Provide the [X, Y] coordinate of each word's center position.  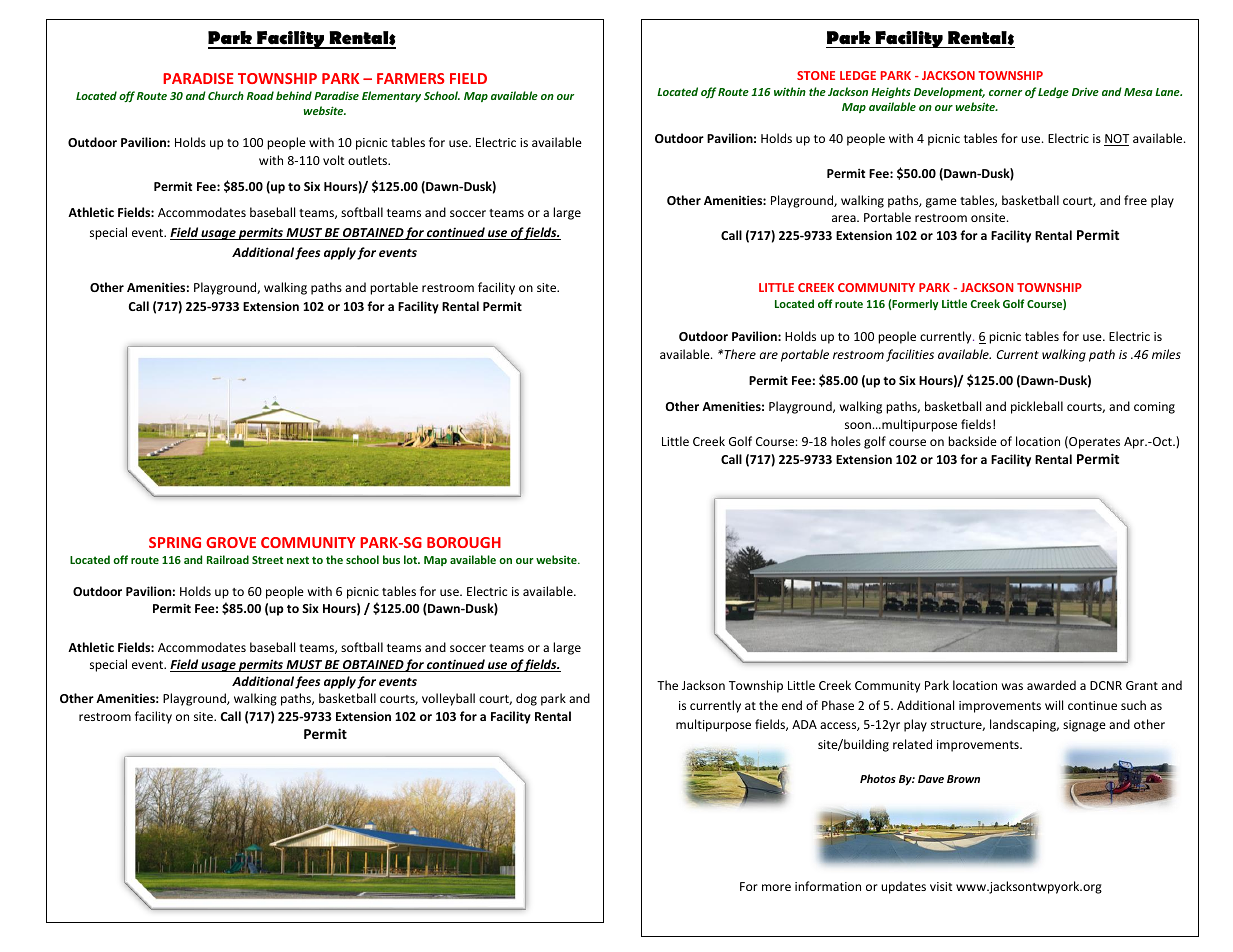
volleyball [448, 699]
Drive [1085, 91]
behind [294, 95]
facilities [910, 355]
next [298, 560]
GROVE [231, 542]
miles [1166, 354]
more [776, 887]
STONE [816, 75]
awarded [1051, 685]
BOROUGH [464, 542]
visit [941, 886]
